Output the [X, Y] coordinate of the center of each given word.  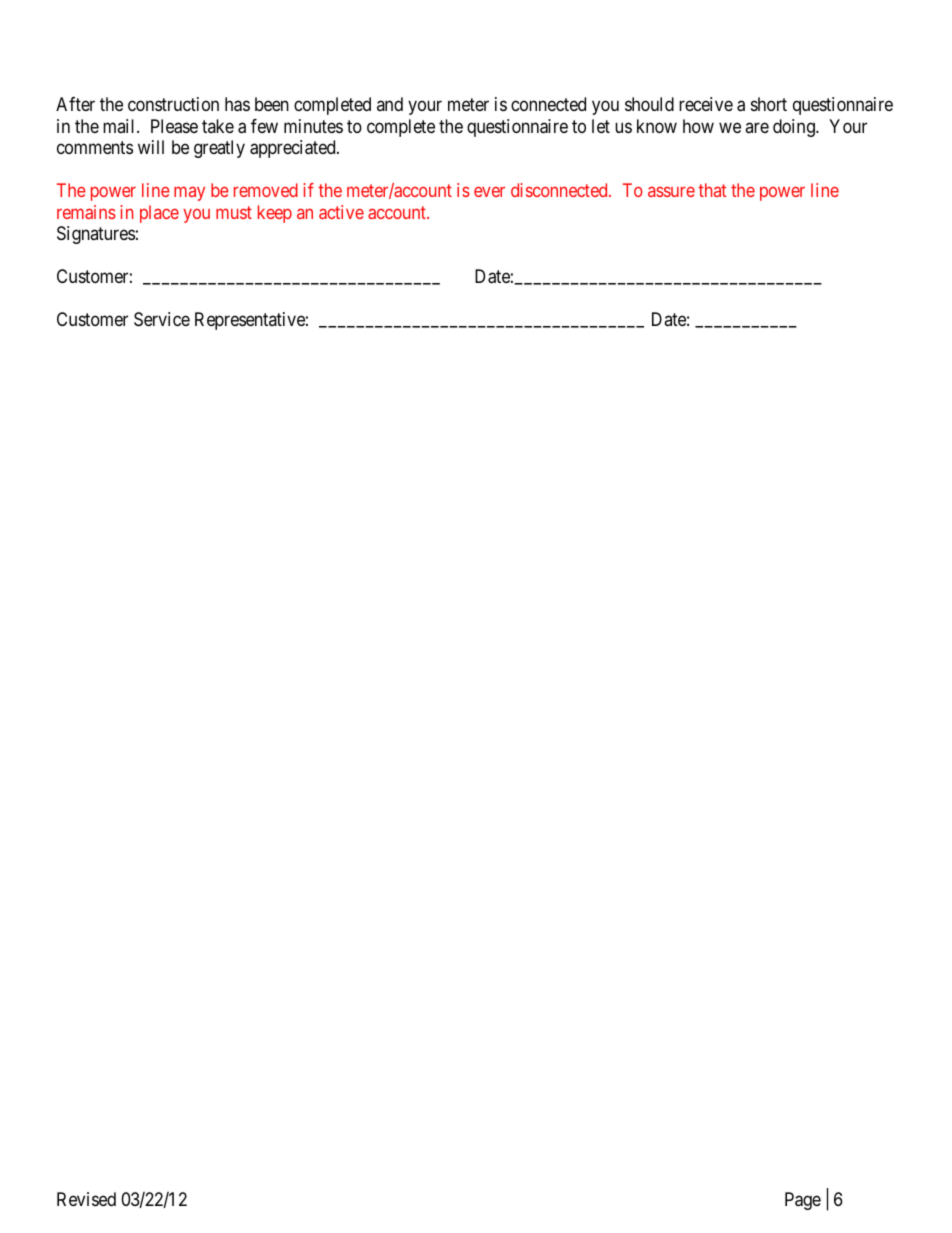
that [712, 190]
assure [671, 192]
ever [489, 192]
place [159, 214]
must [234, 212]
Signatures [96, 235]
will [151, 147]
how [698, 126]
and [390, 104]
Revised [86, 1199]
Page [803, 1201]
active [341, 212]
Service [162, 319]
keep [275, 214]
